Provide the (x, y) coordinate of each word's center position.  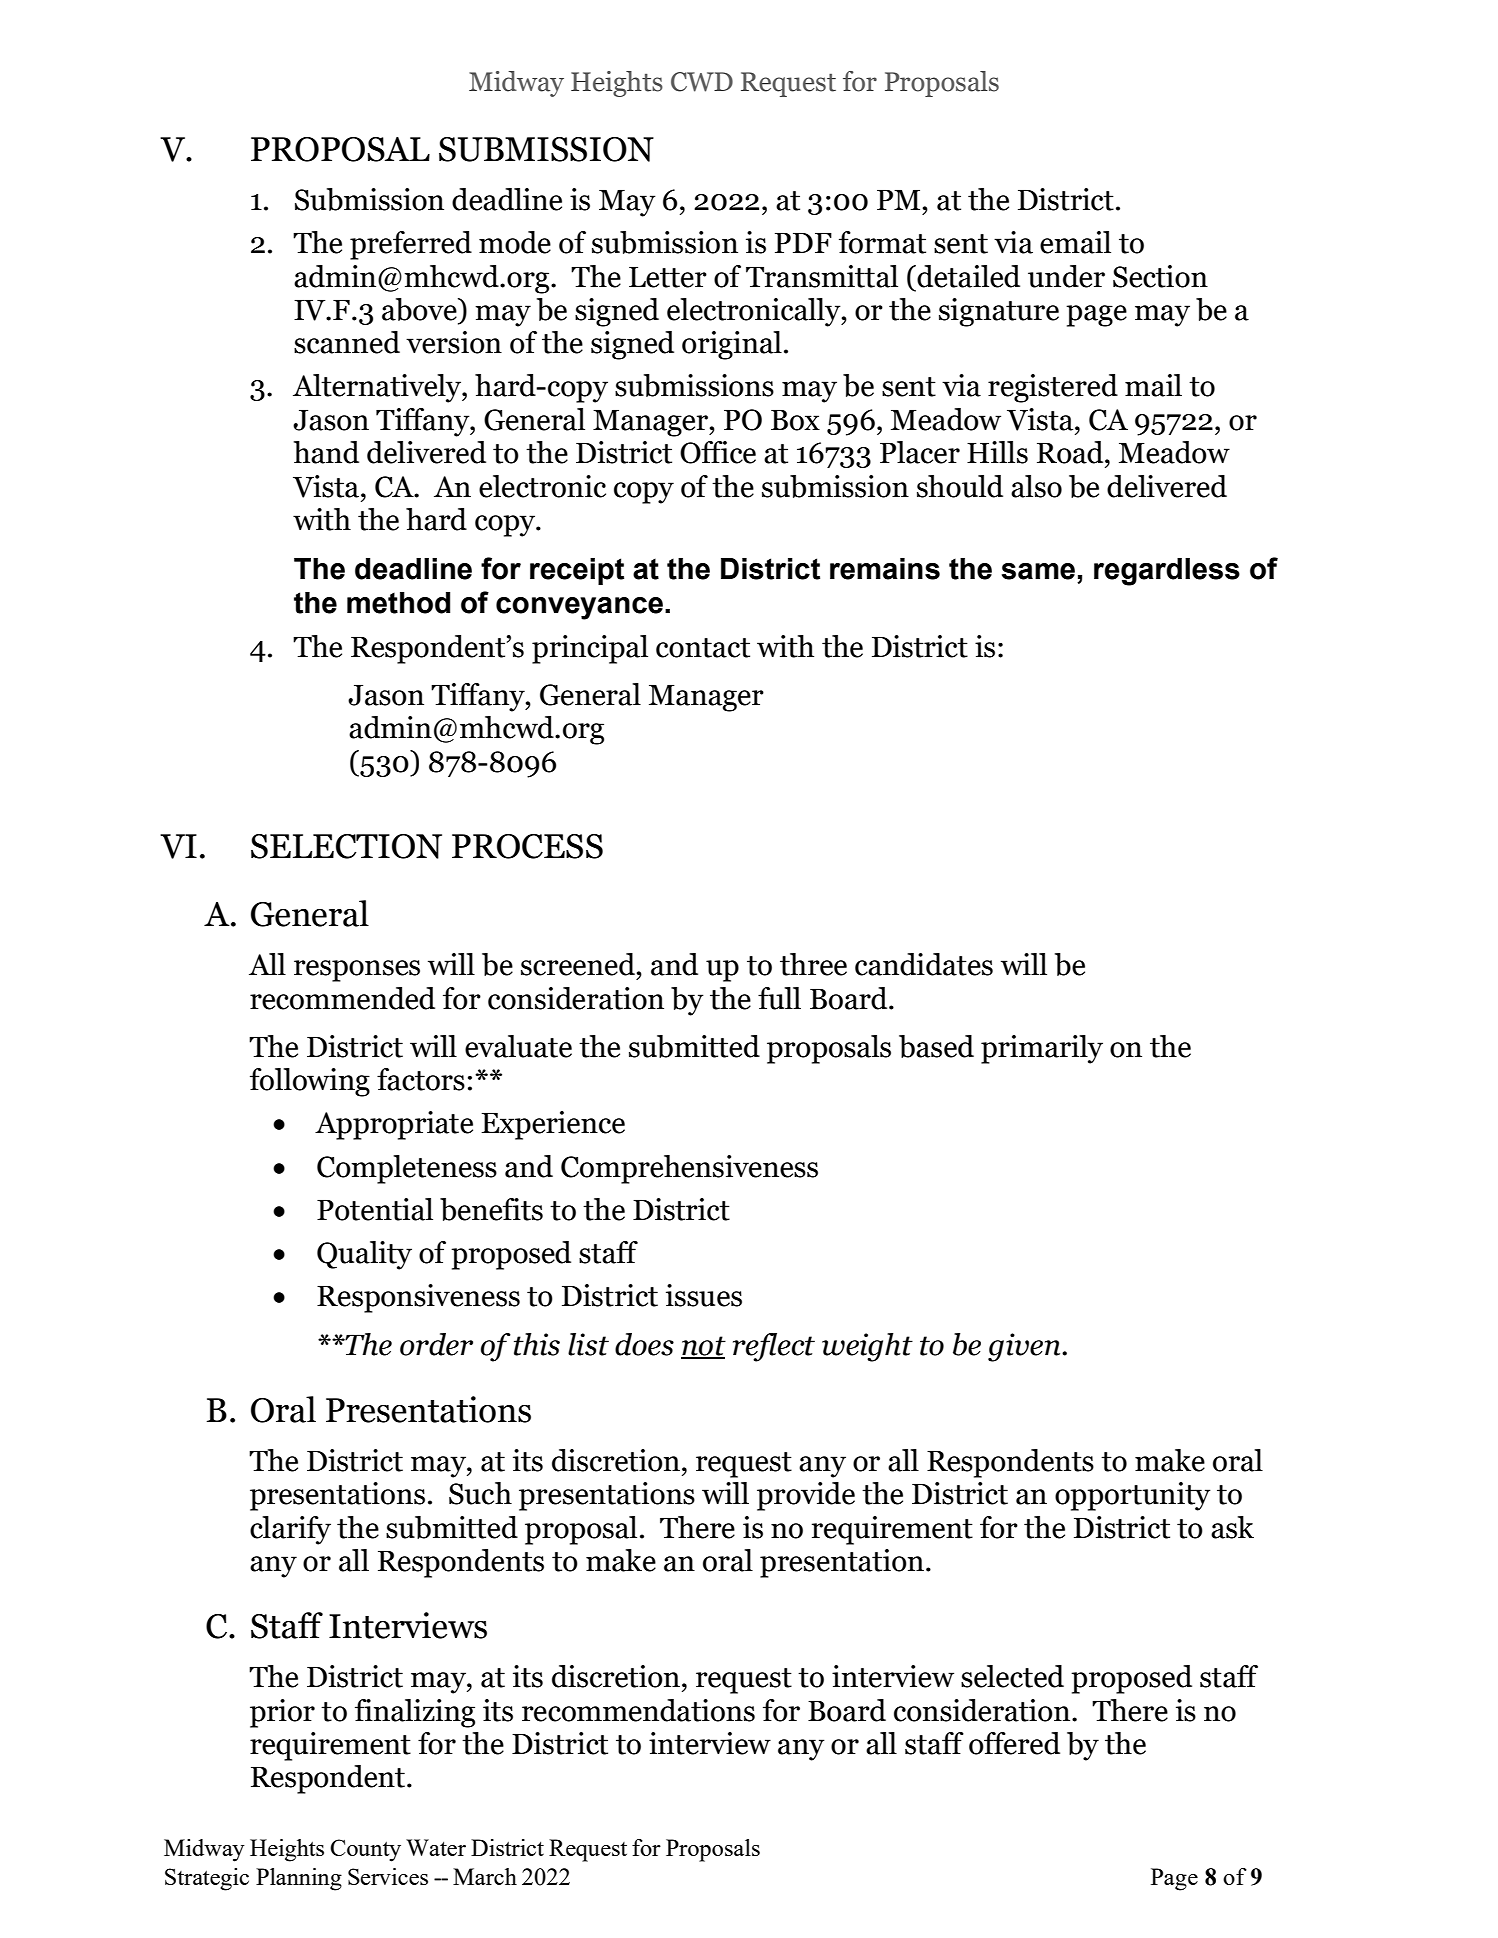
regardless (1167, 572)
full (779, 998)
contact (703, 648)
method (398, 603)
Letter (668, 277)
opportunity (1133, 1496)
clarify (290, 1530)
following (310, 1082)
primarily (1042, 1049)
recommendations (638, 1710)
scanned (347, 342)
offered (1014, 1743)
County (365, 1850)
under (1066, 276)
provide (806, 1496)
